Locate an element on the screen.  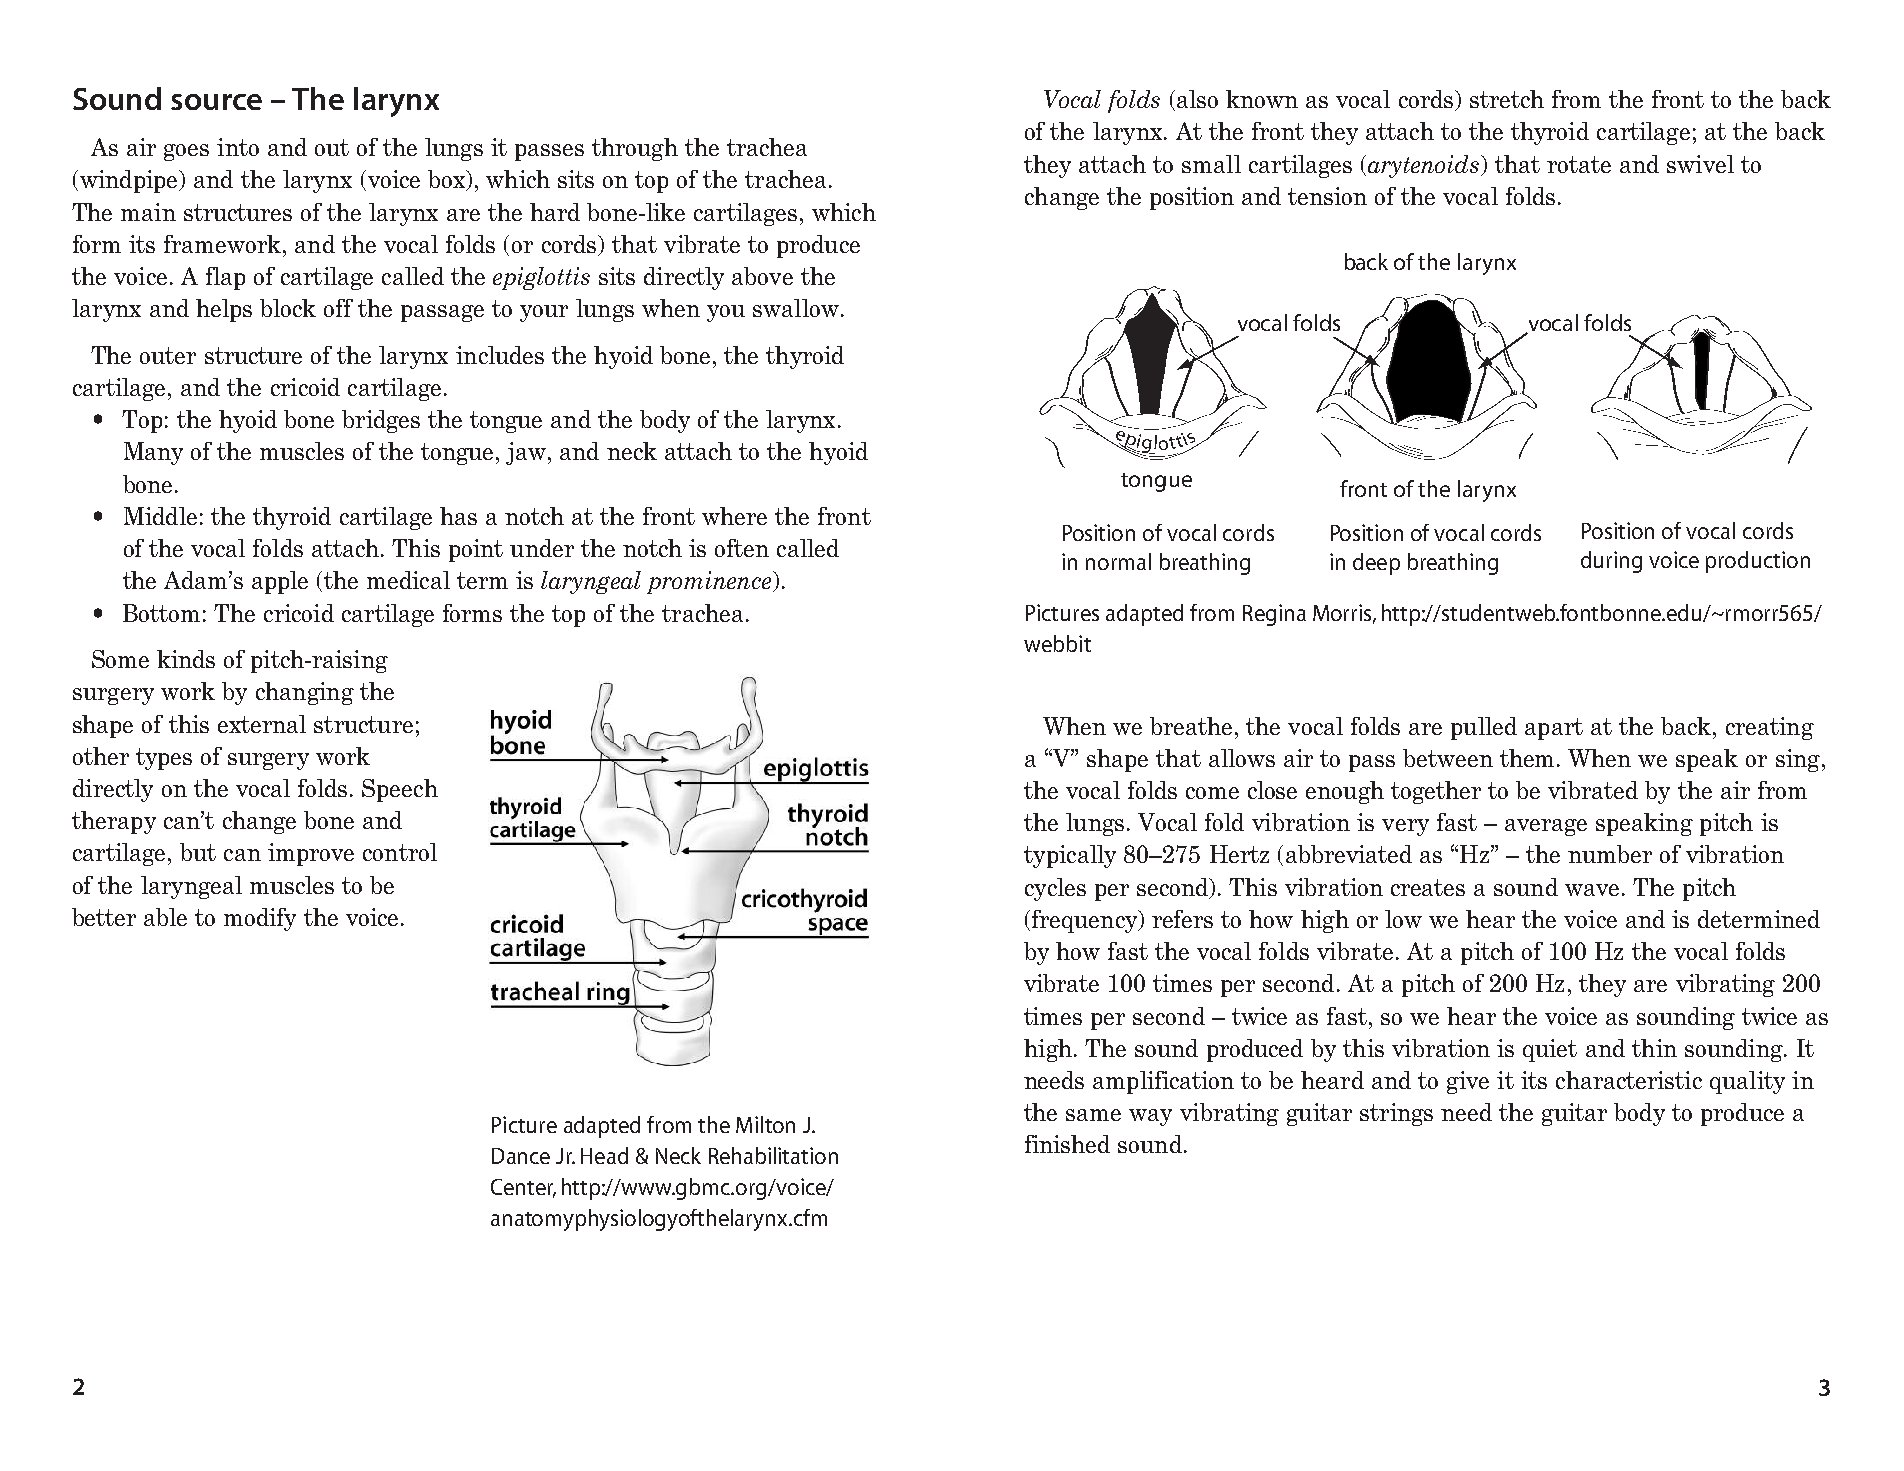
Dance is located at coordinates (521, 1156).
